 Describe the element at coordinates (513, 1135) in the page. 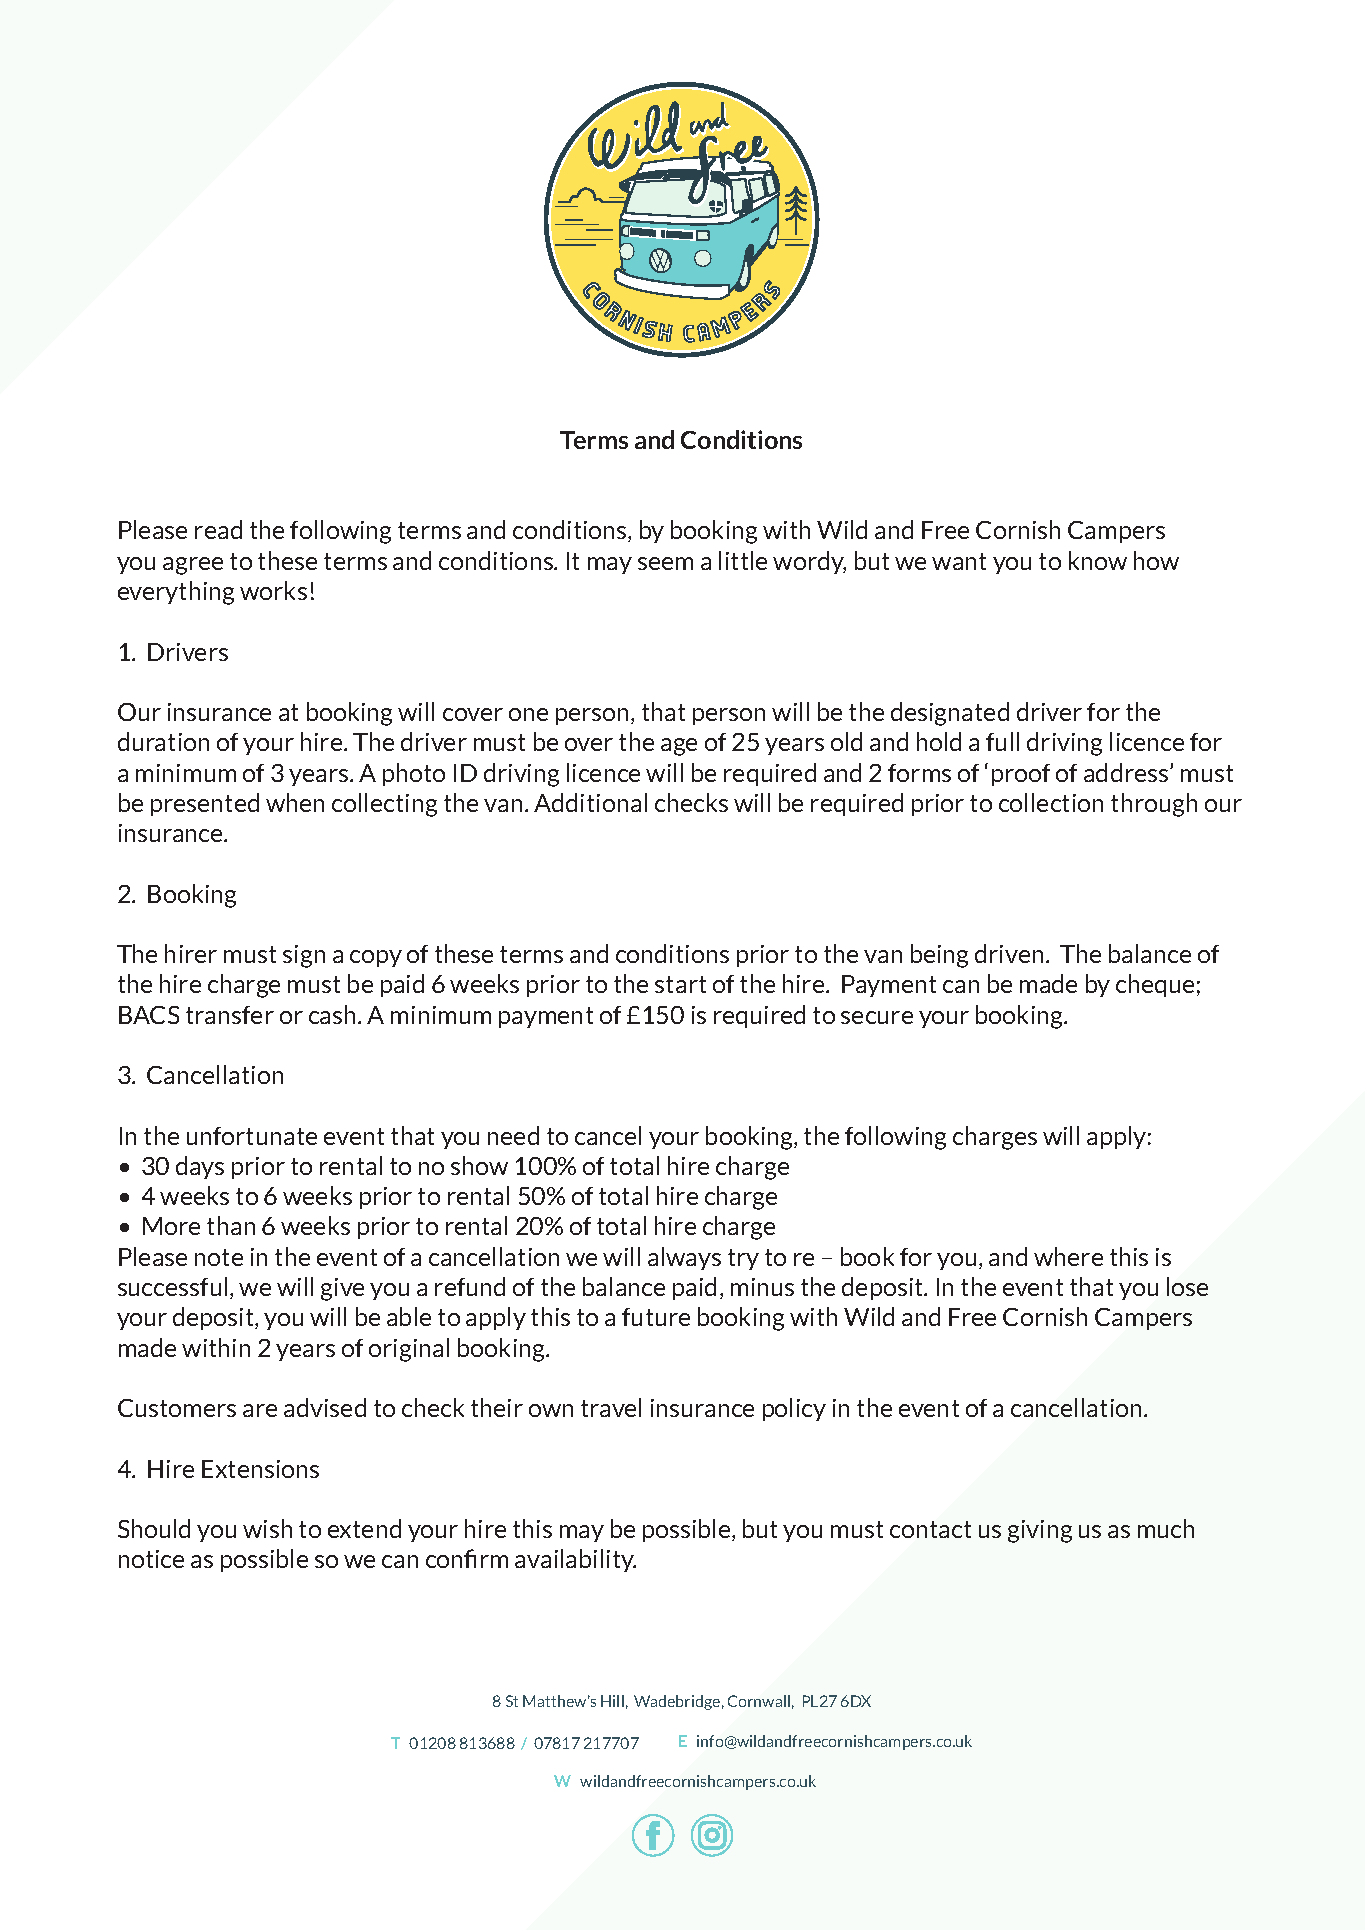

I see `need` at that location.
